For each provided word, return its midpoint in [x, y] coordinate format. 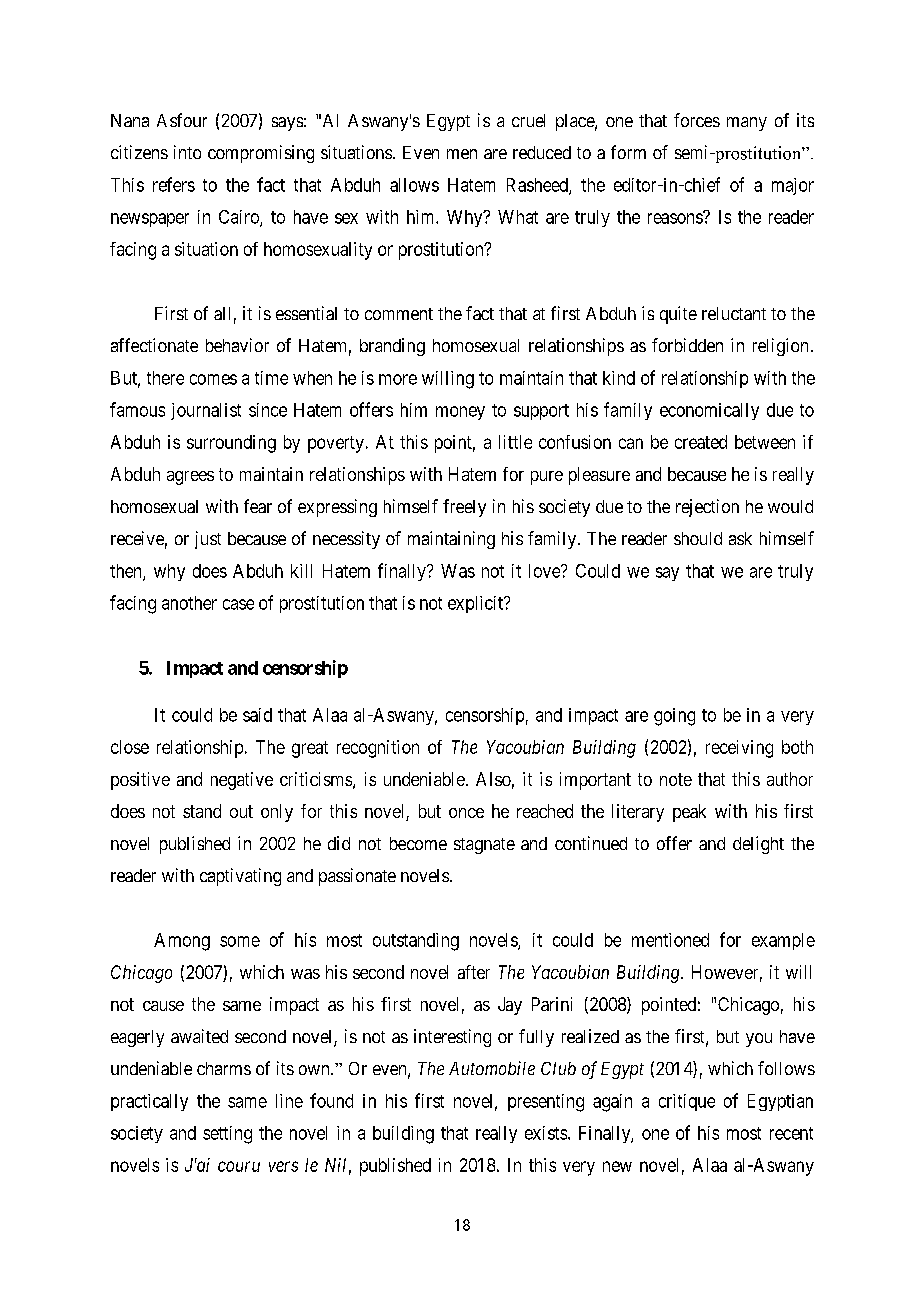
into [187, 152]
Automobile [492, 1068]
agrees [190, 478]
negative [242, 781]
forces [697, 120]
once [466, 813]
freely [464, 508]
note [676, 779]
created [701, 442]
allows [414, 185]
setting [227, 1135]
